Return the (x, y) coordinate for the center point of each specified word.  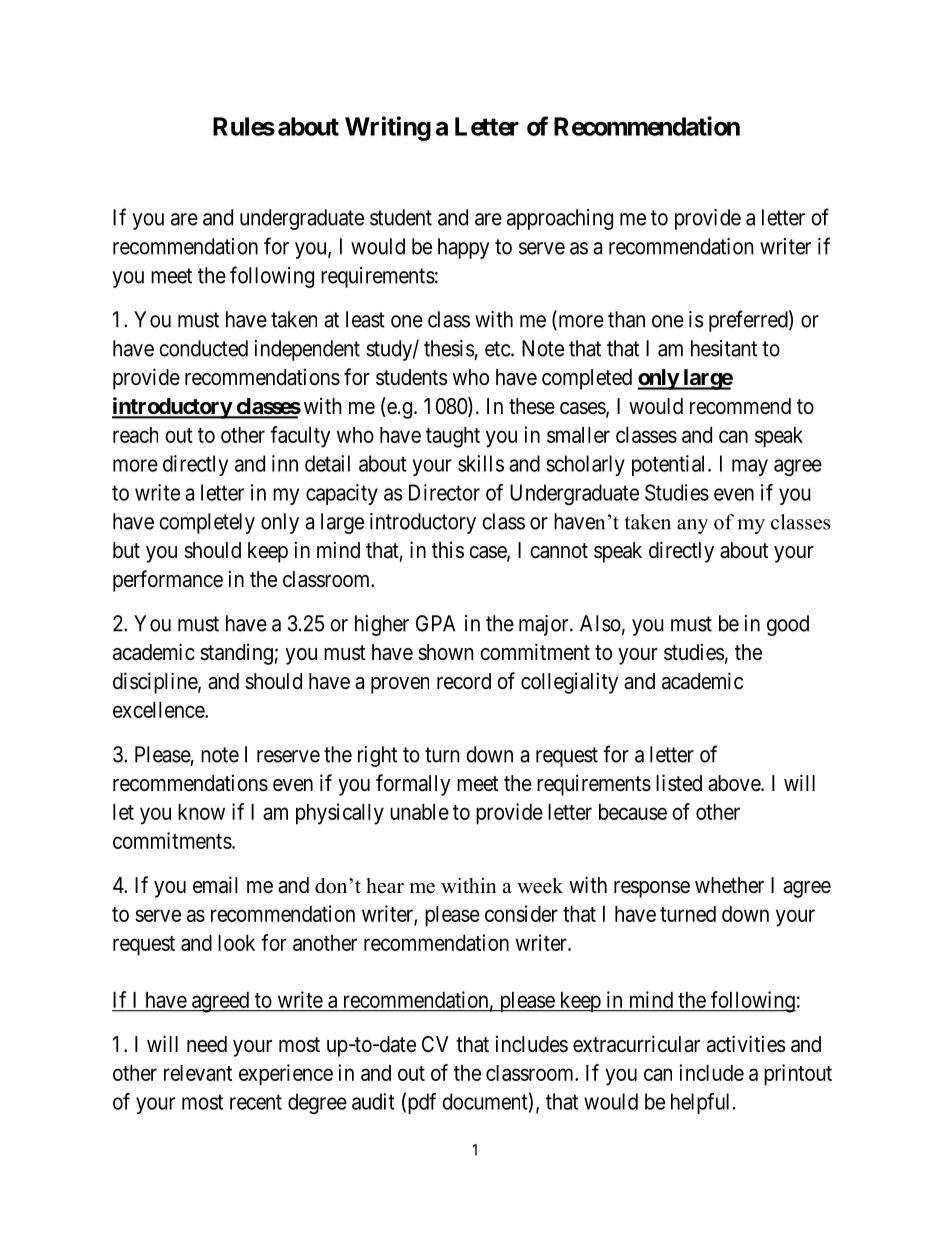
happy (463, 248)
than (626, 319)
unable (419, 812)
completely (207, 523)
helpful (700, 1103)
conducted (203, 348)
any (692, 526)
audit (373, 1101)
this (448, 550)
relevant (198, 1073)
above (735, 783)
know (201, 812)
